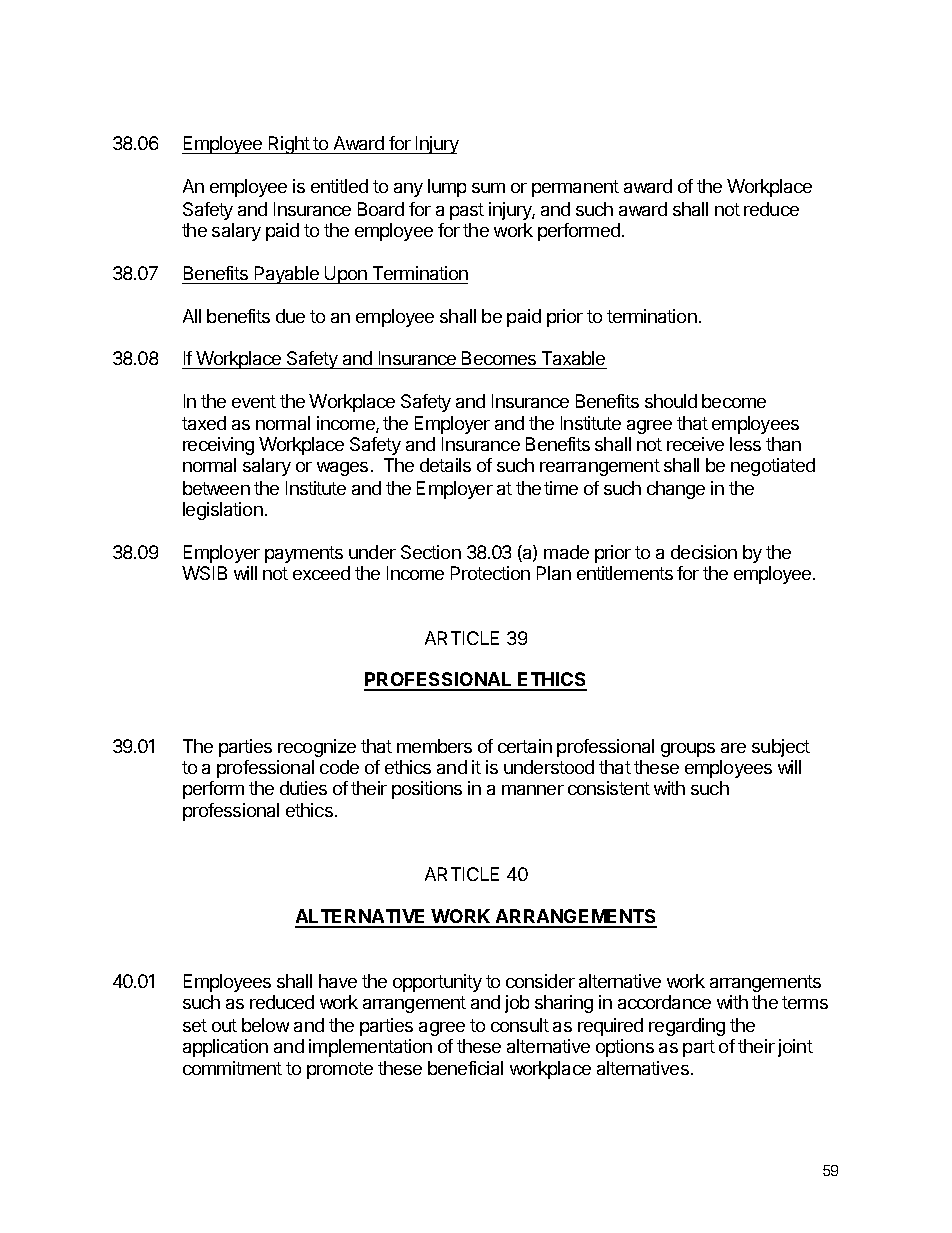 The width and height of the screenshot is (952, 1233). I want to click on sum, so click(488, 188).
